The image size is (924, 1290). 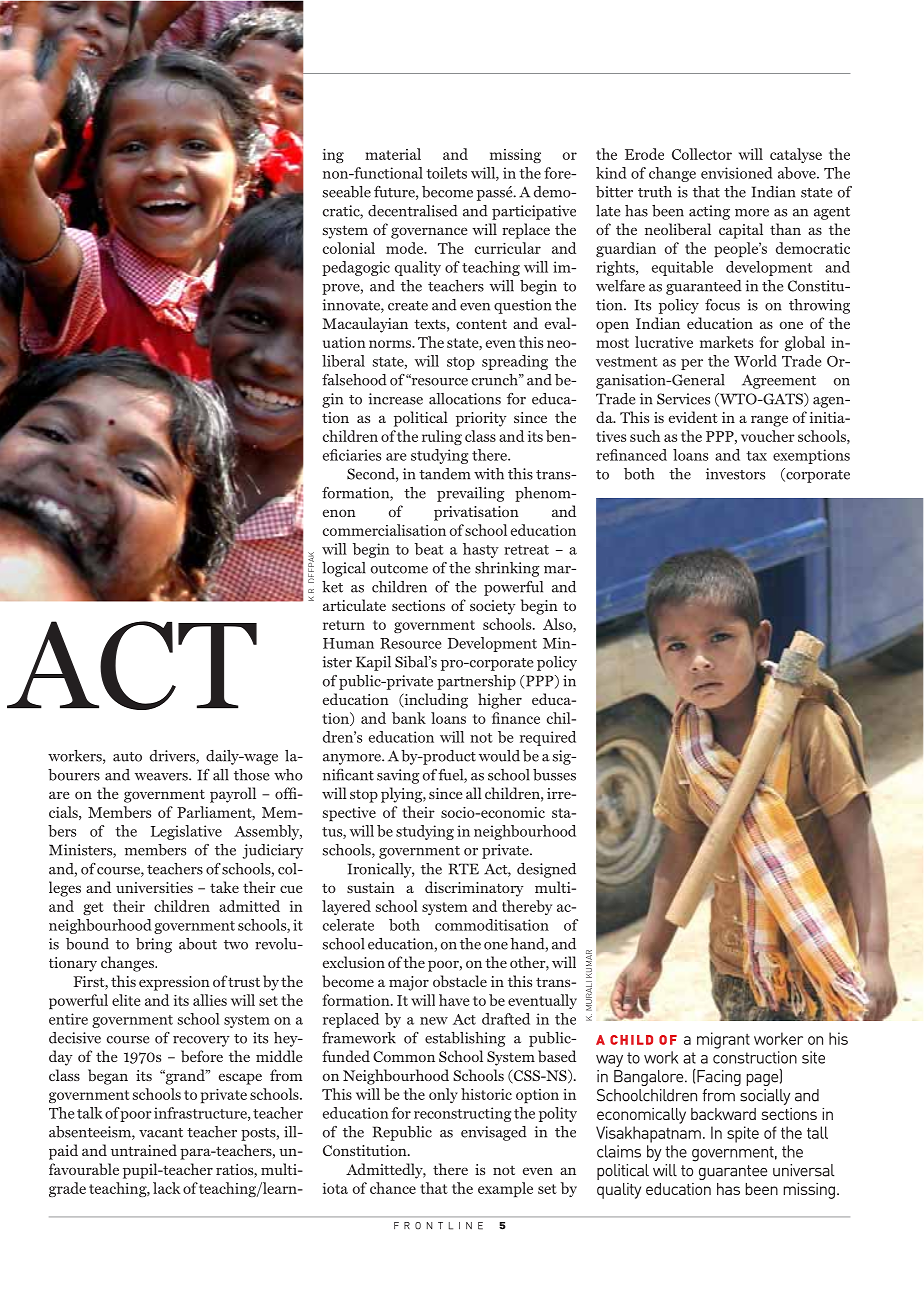 What do you see at coordinates (446, 173) in the image?
I see `toilets` at bounding box center [446, 173].
